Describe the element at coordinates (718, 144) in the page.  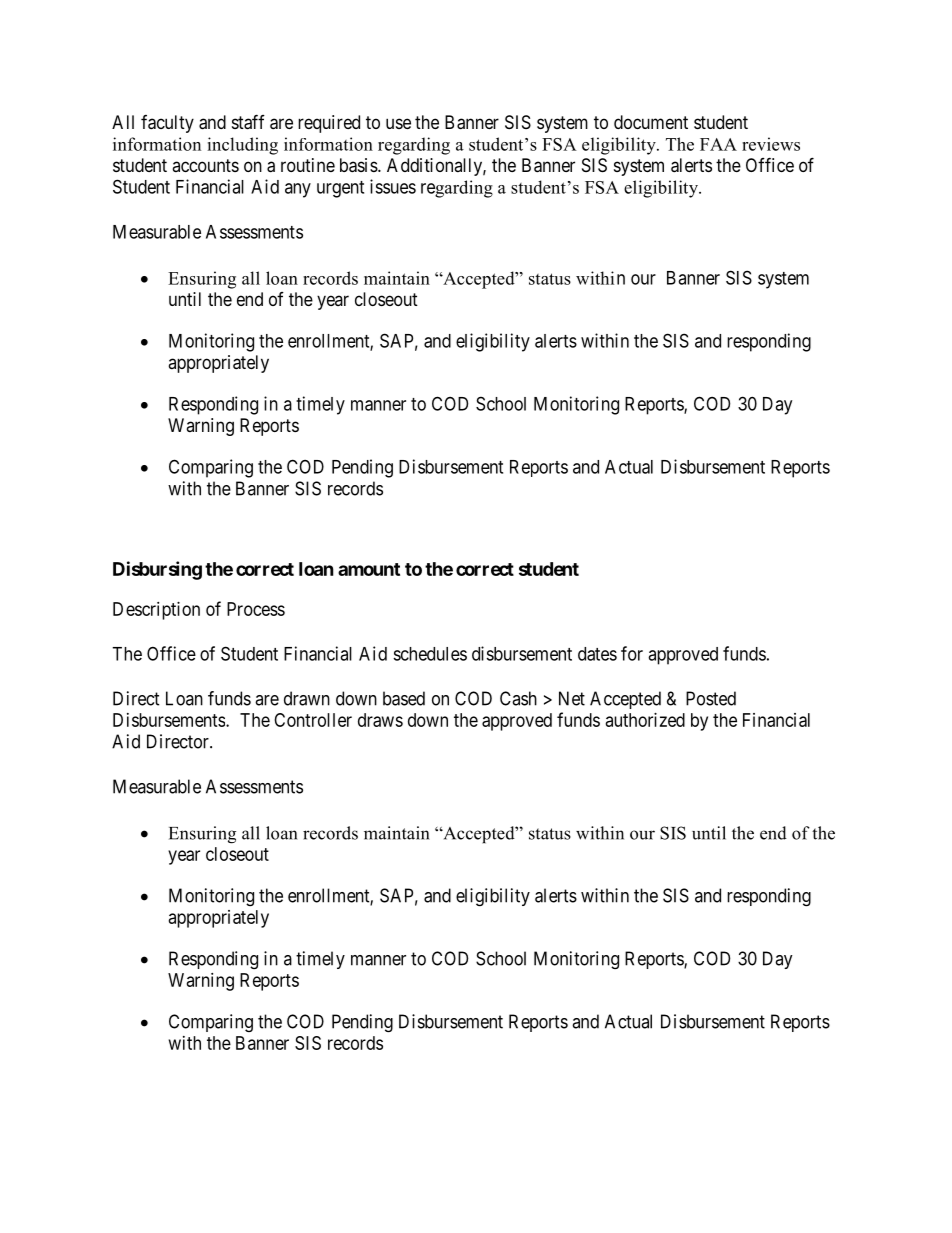
I see `FAA` at that location.
